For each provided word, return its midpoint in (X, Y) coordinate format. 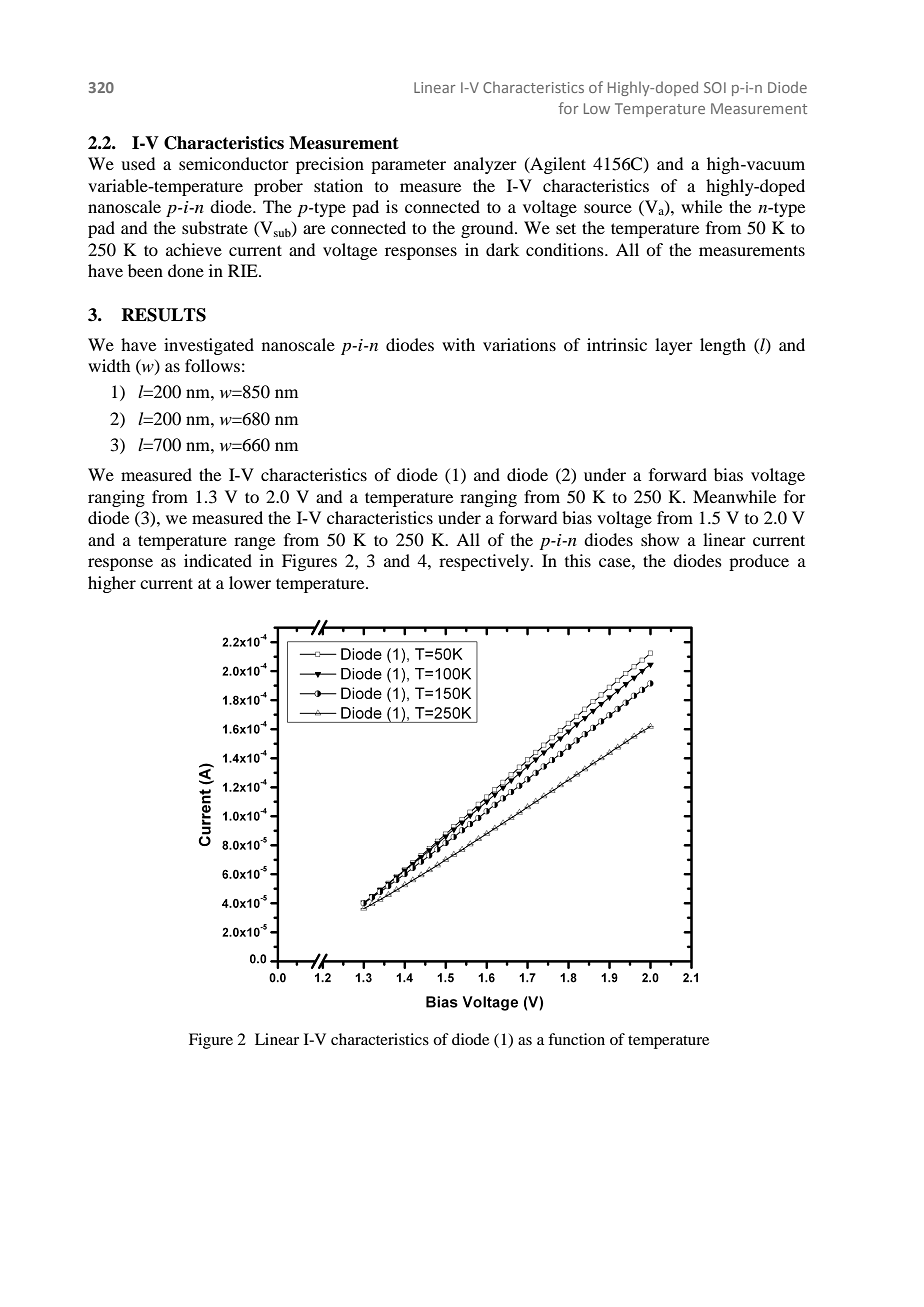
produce (759, 562)
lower (250, 582)
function (576, 1039)
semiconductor (234, 163)
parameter (408, 167)
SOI (715, 87)
